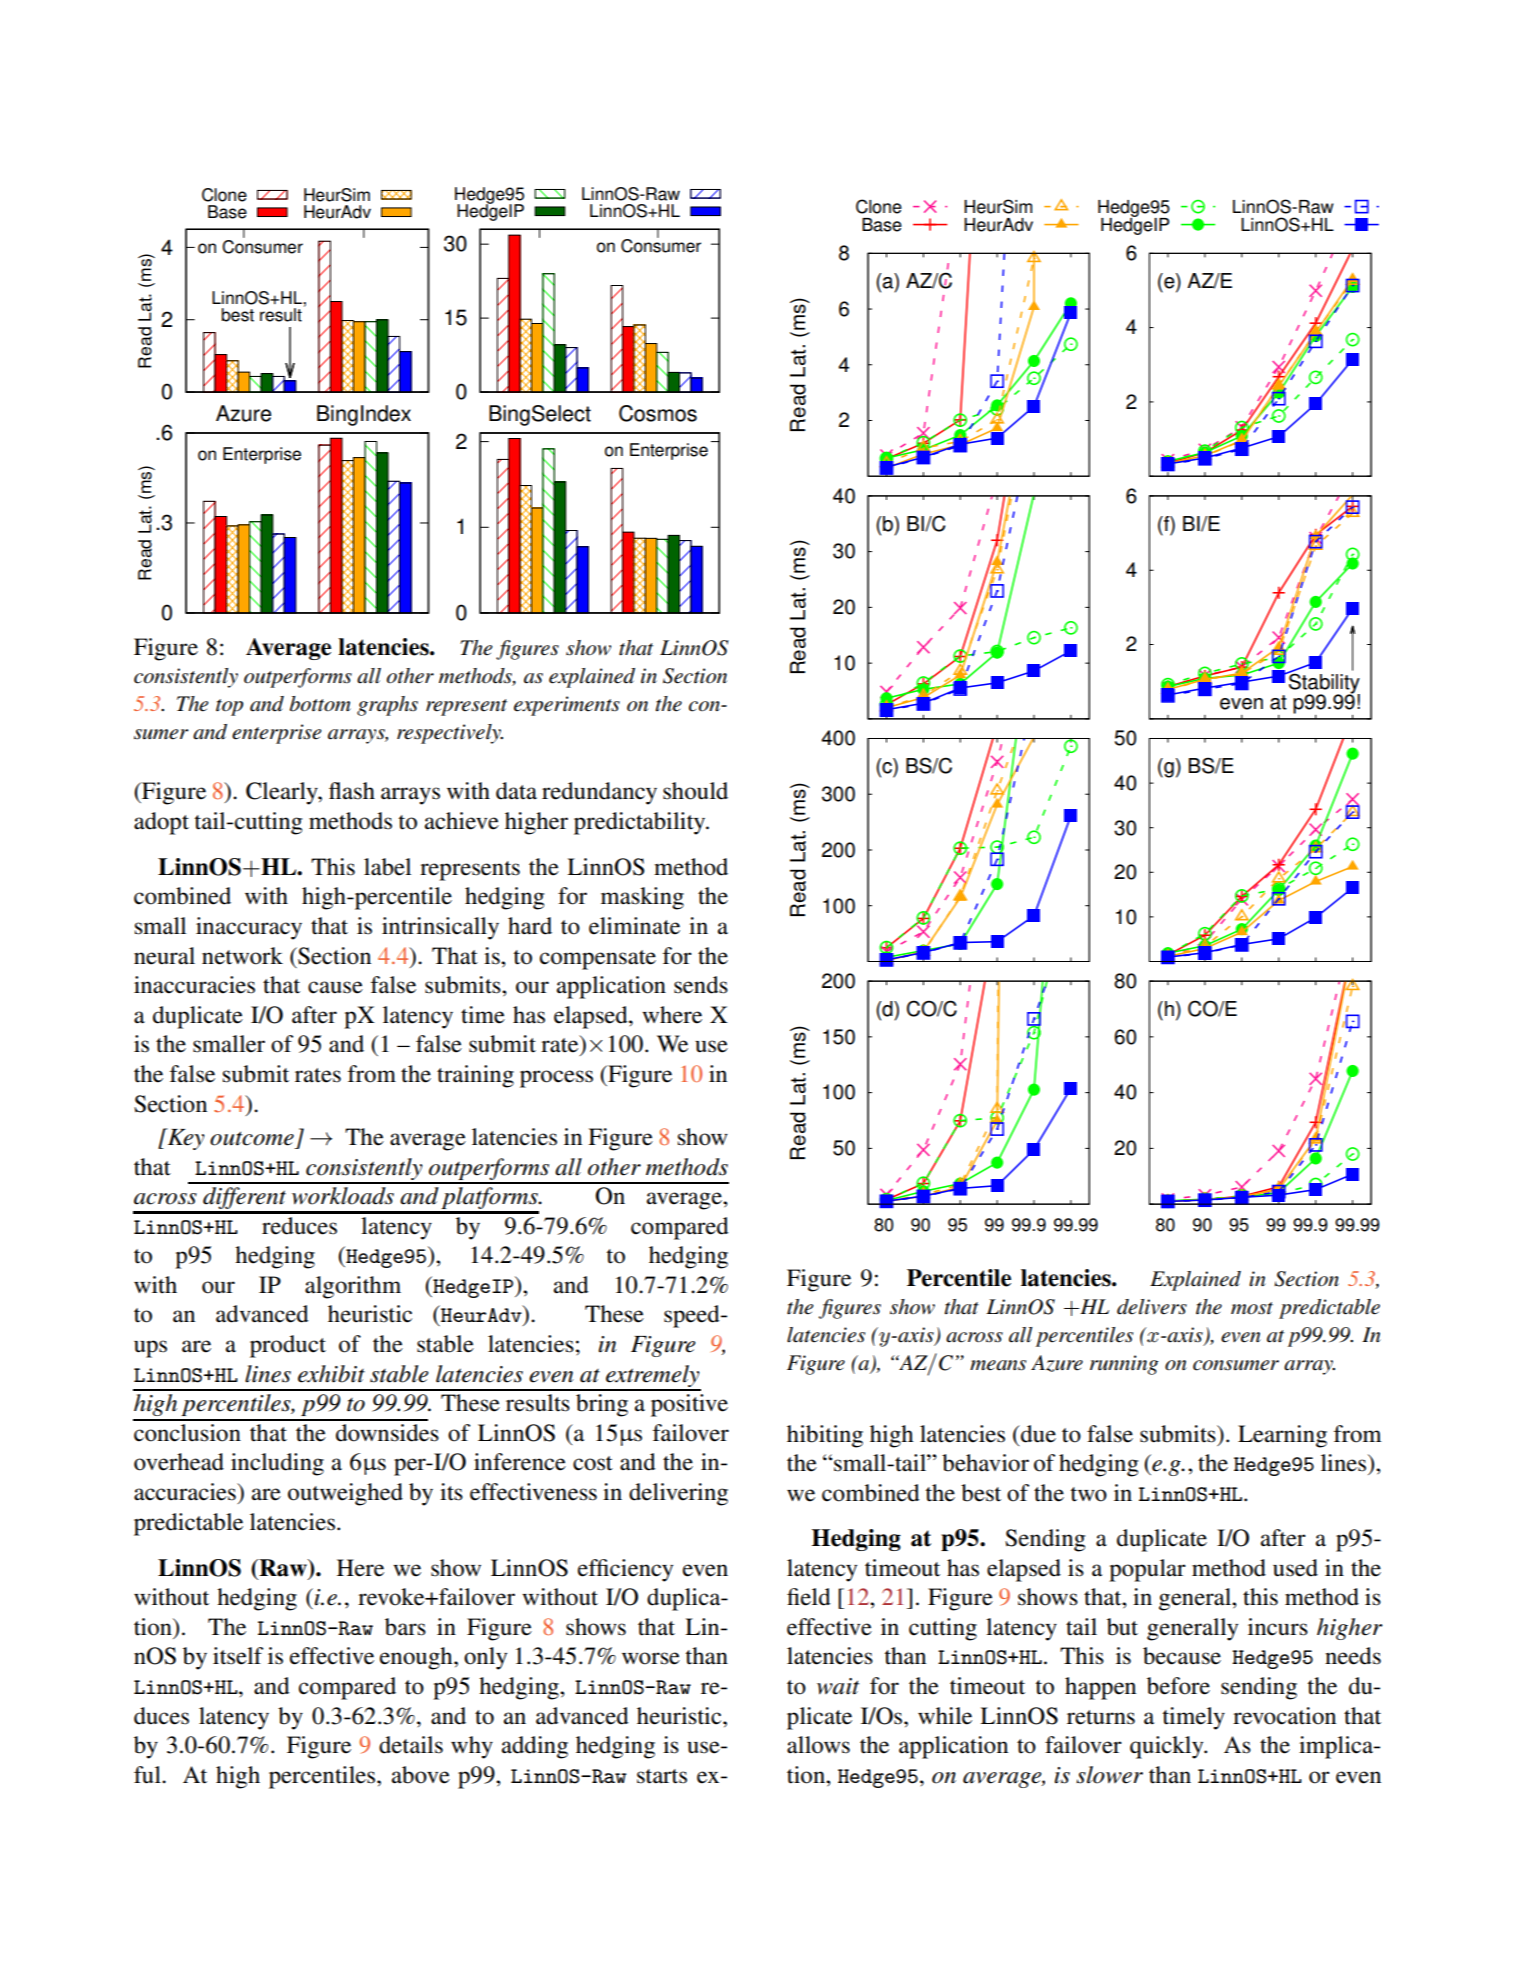 The image size is (1515, 1961). What do you see at coordinates (252, 1138) in the document?
I see `outcome` at bounding box center [252, 1138].
